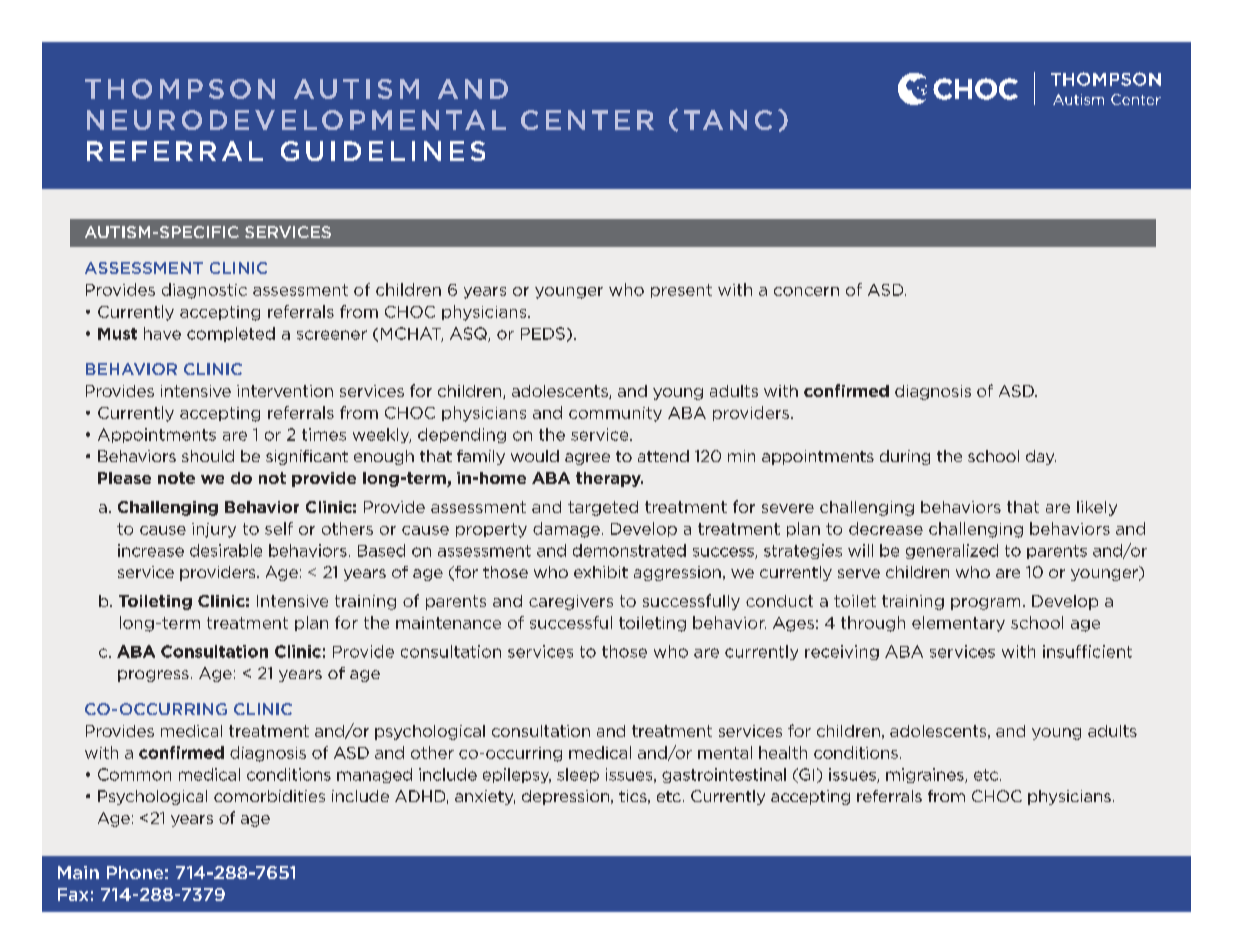 This image has height=952, width=1233. I want to click on progress, so click(153, 676).
